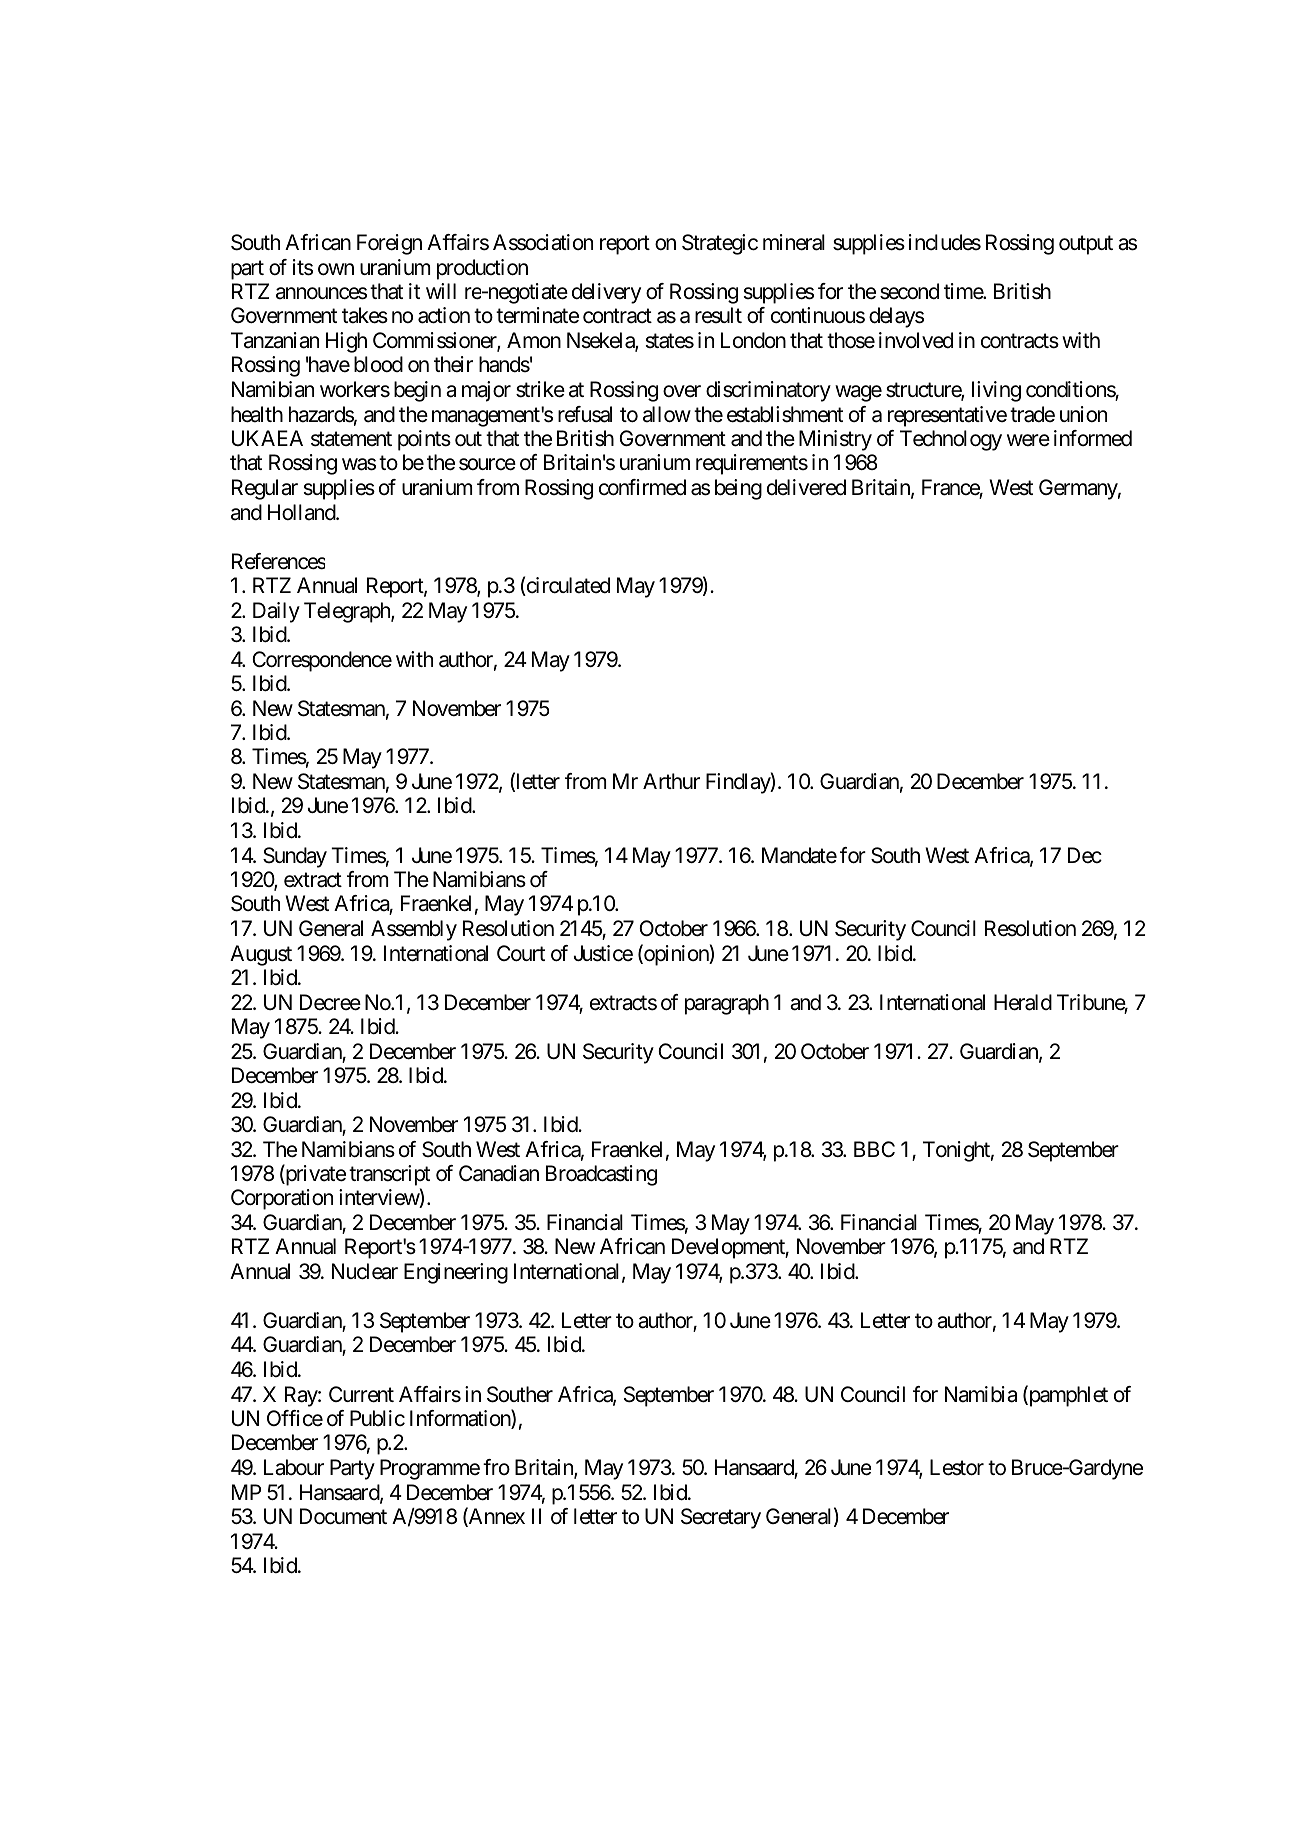 The image size is (1302, 1843). Describe the element at coordinates (336, 269) in the screenshot. I see `own` at that location.
